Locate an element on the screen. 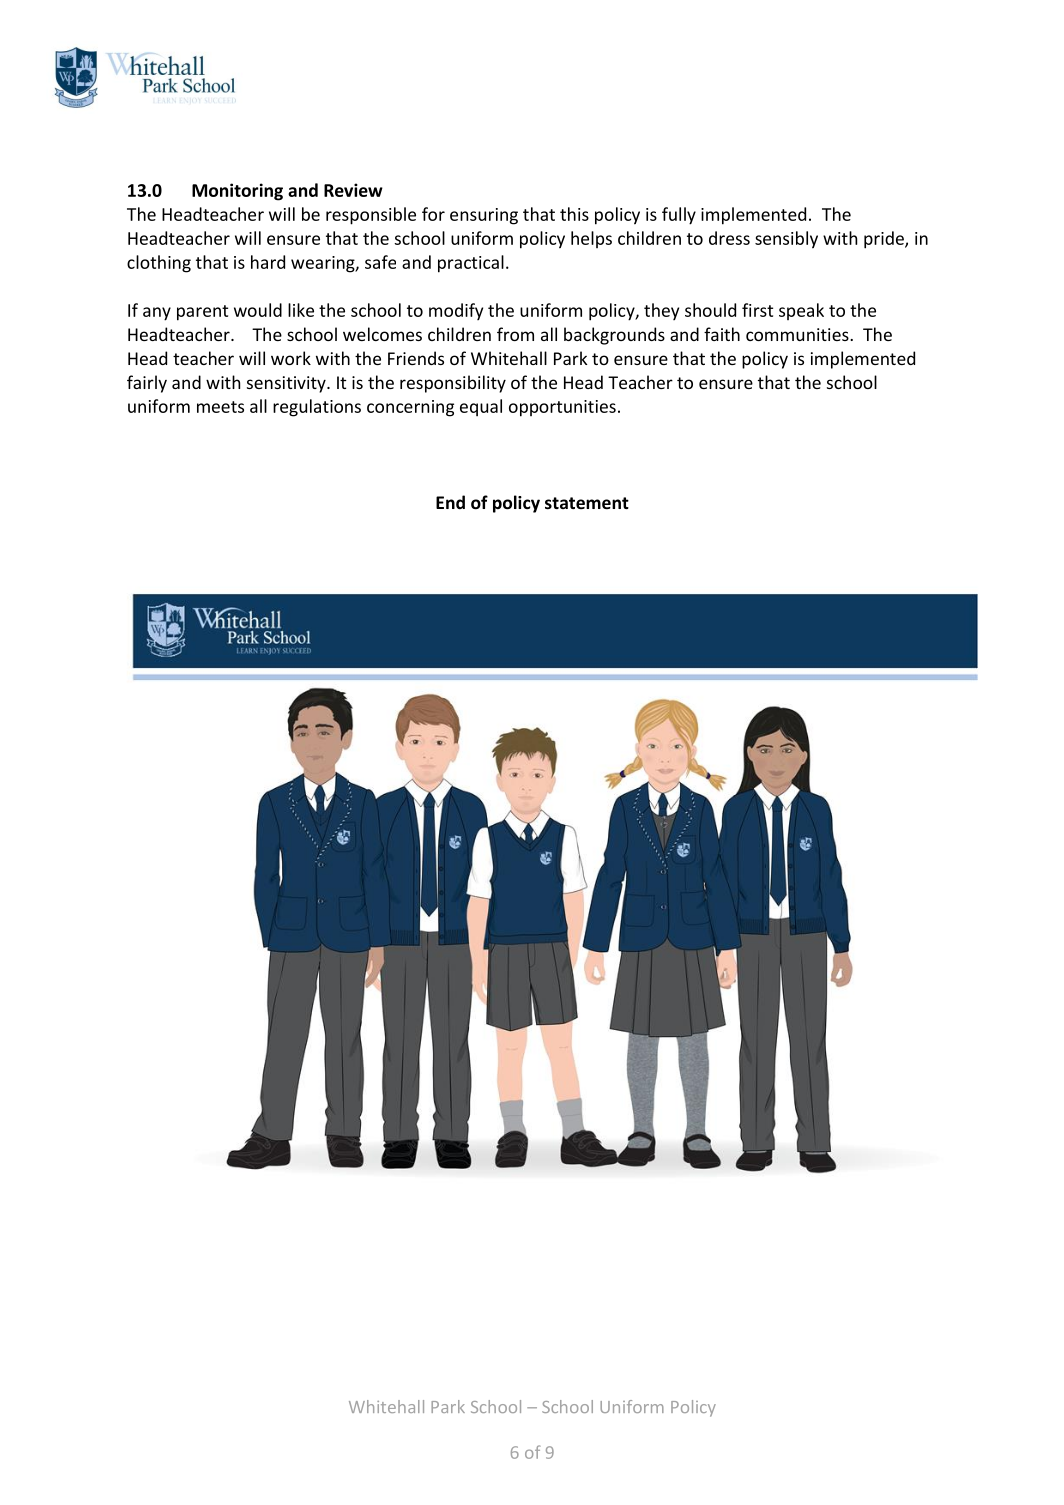 This screenshot has height=1505, width=1064. fully is located at coordinates (679, 216).
